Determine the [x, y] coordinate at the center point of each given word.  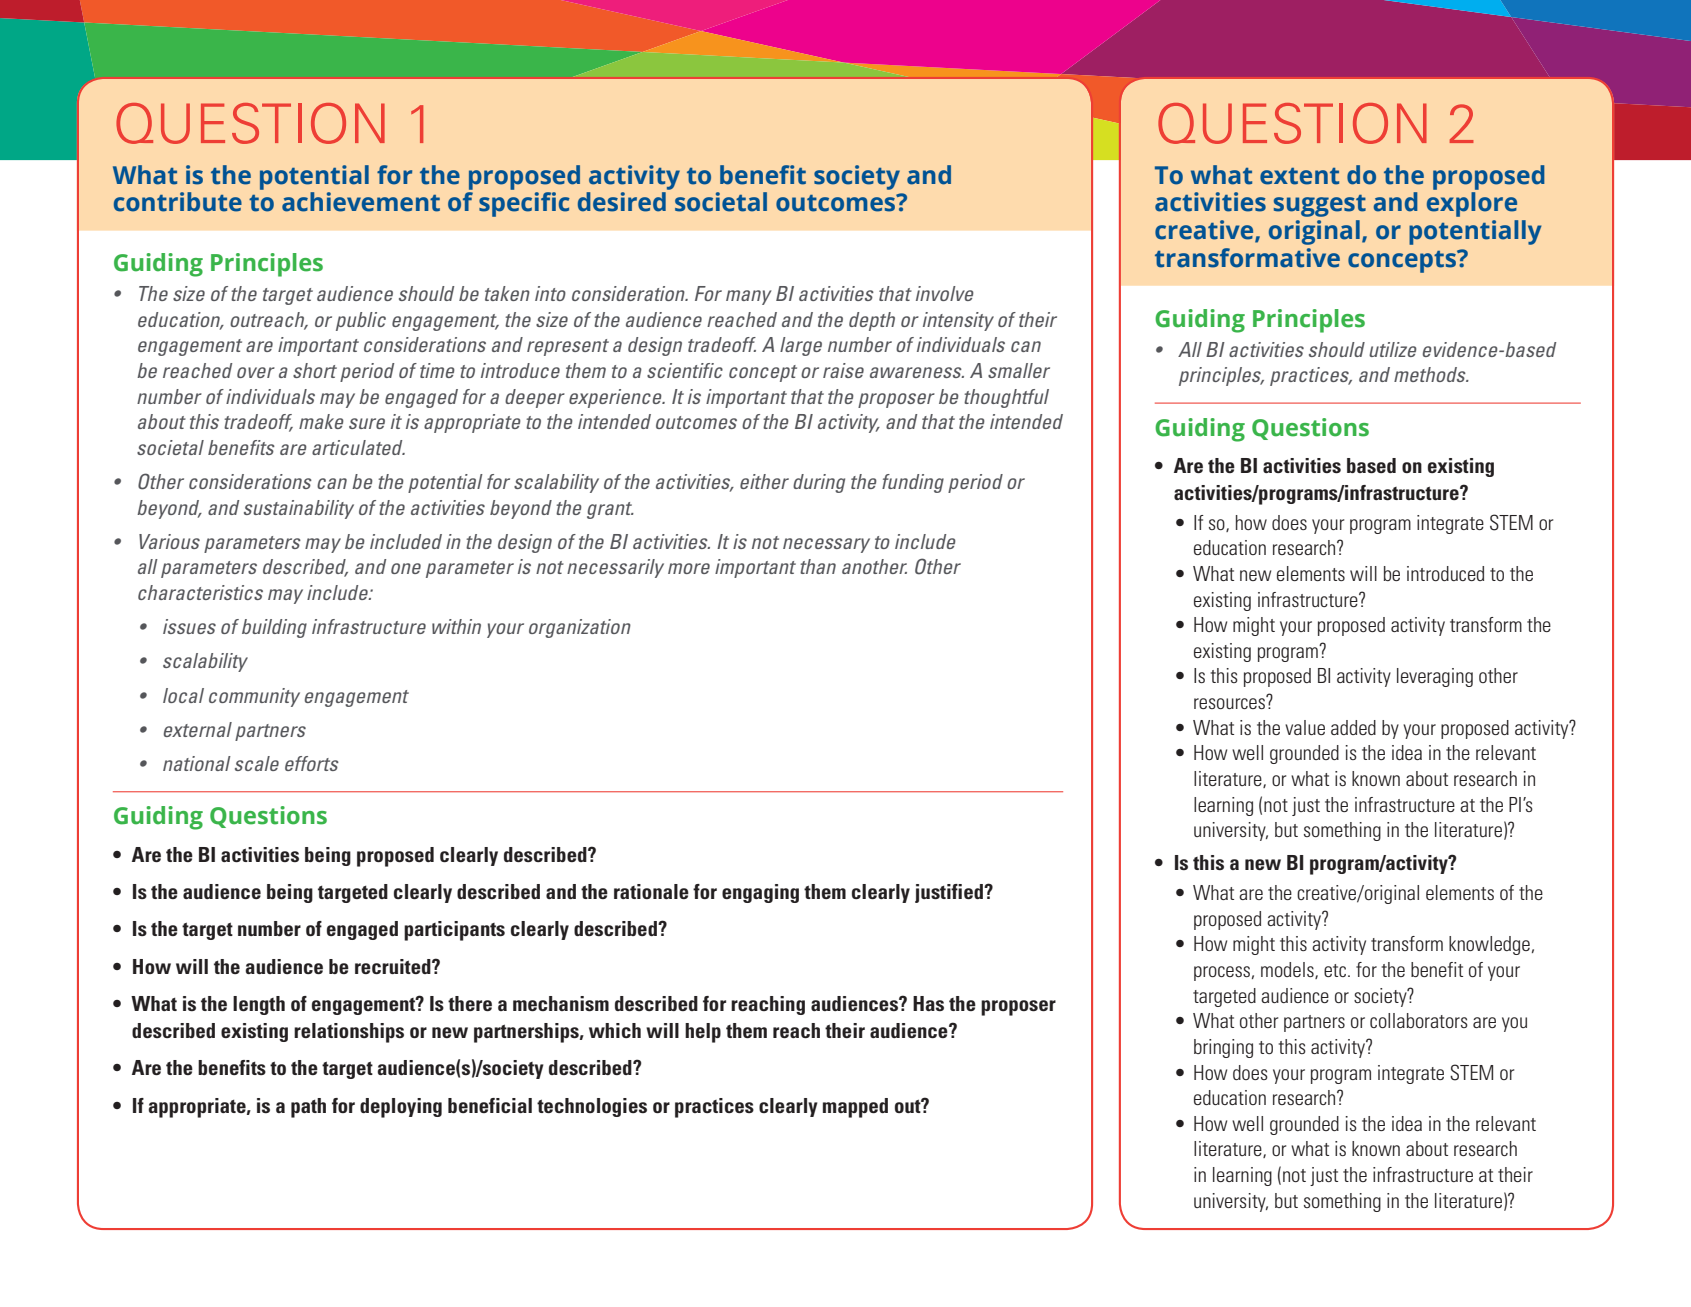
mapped [855, 1108]
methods [1431, 374]
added [1353, 727]
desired [622, 202]
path [308, 1108]
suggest [1320, 206]
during [819, 483]
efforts [312, 763]
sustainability [299, 509]
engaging [760, 893]
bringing [1223, 1048]
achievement [361, 202]
